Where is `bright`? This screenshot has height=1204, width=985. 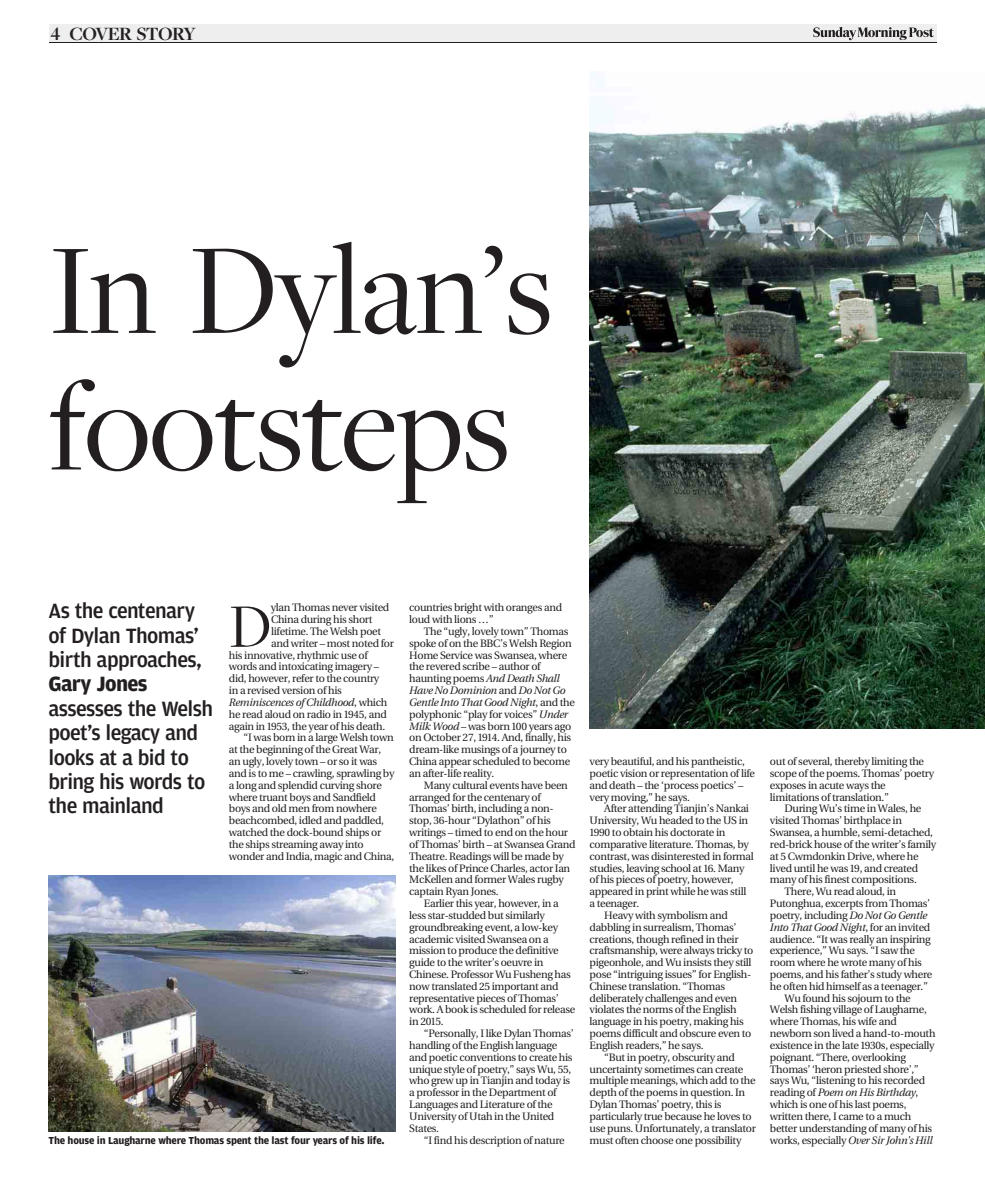 bright is located at coordinates (468, 609).
